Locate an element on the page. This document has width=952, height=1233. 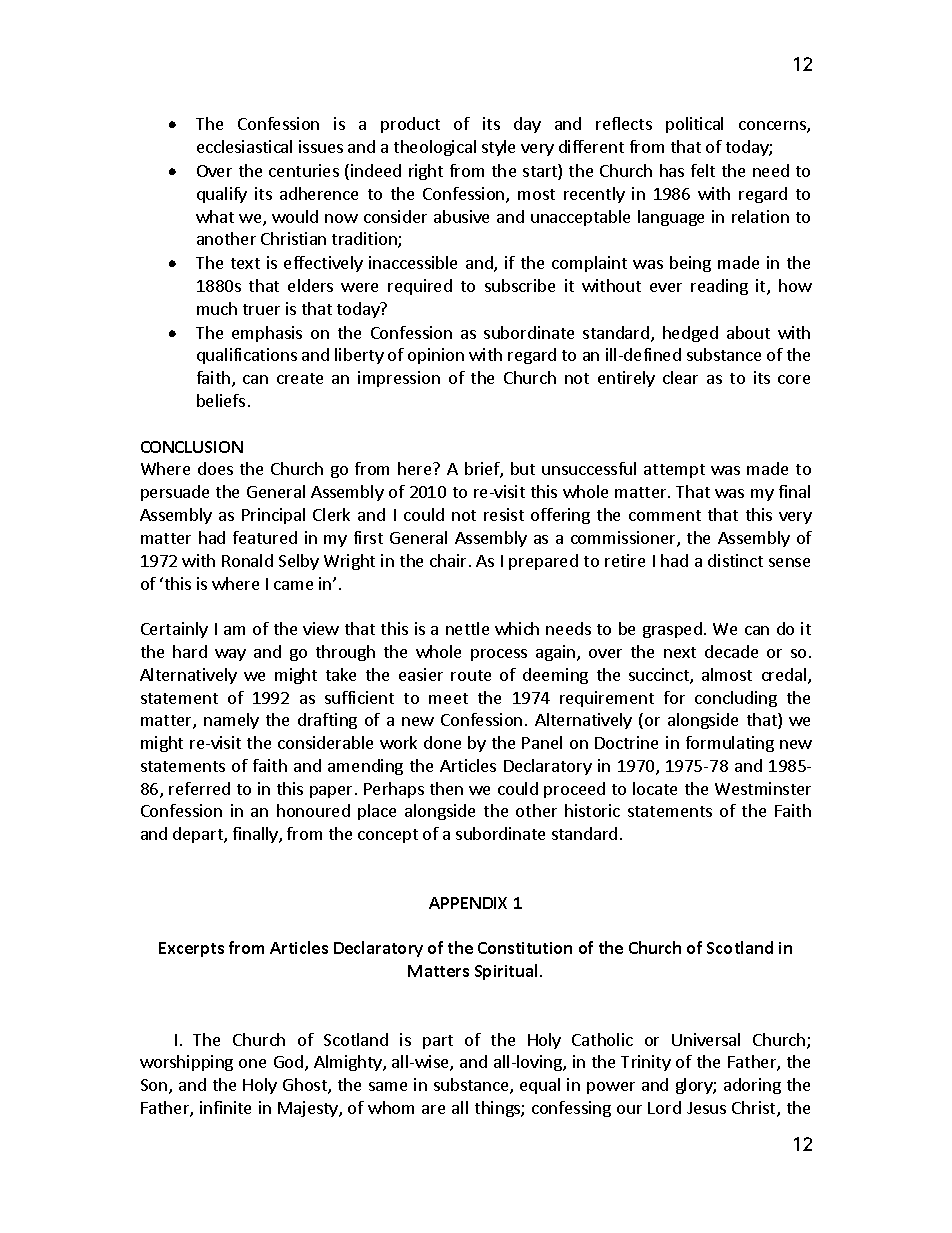
referred is located at coordinates (199, 788).
